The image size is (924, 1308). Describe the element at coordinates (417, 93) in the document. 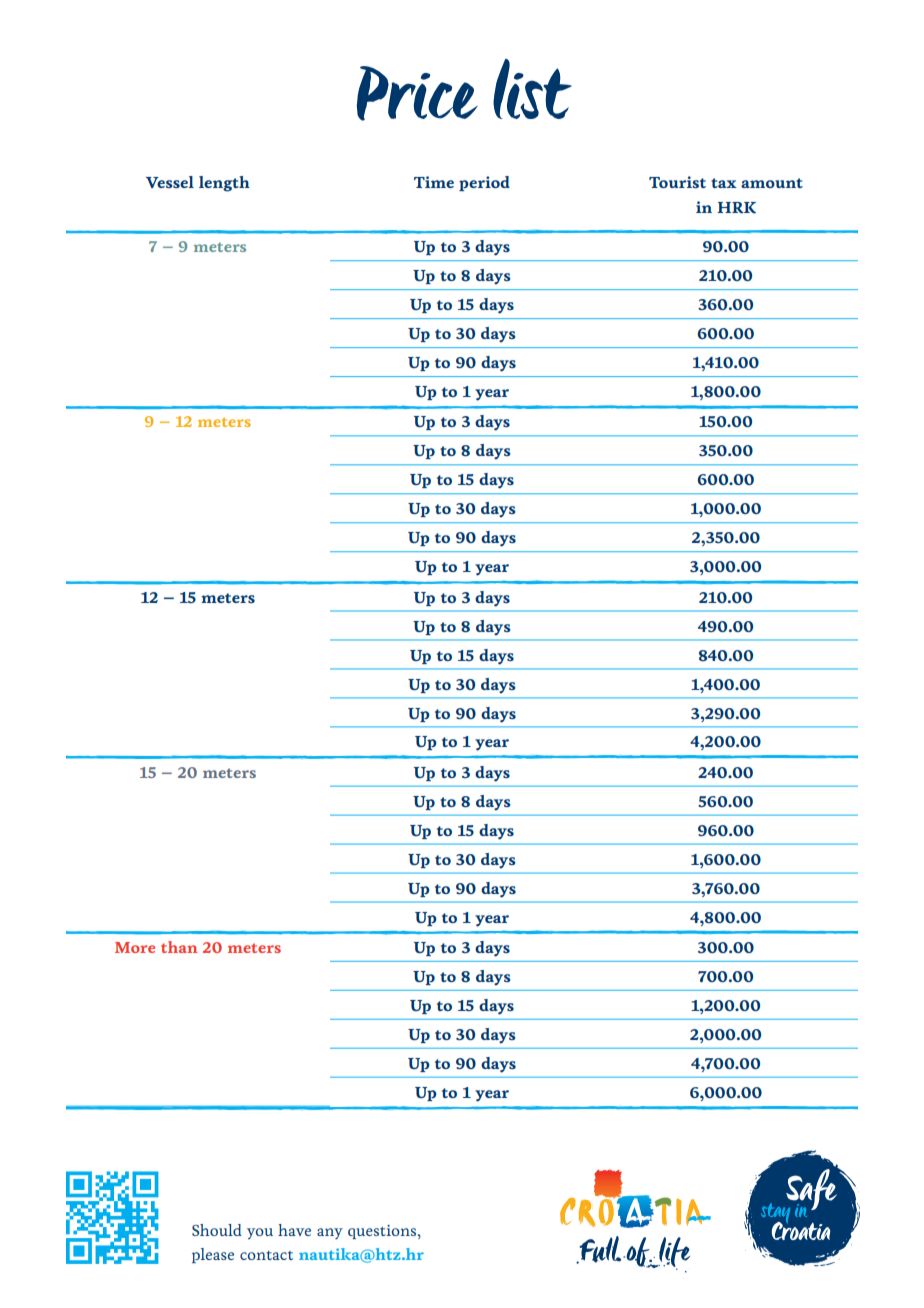

I see `Price` at that location.
